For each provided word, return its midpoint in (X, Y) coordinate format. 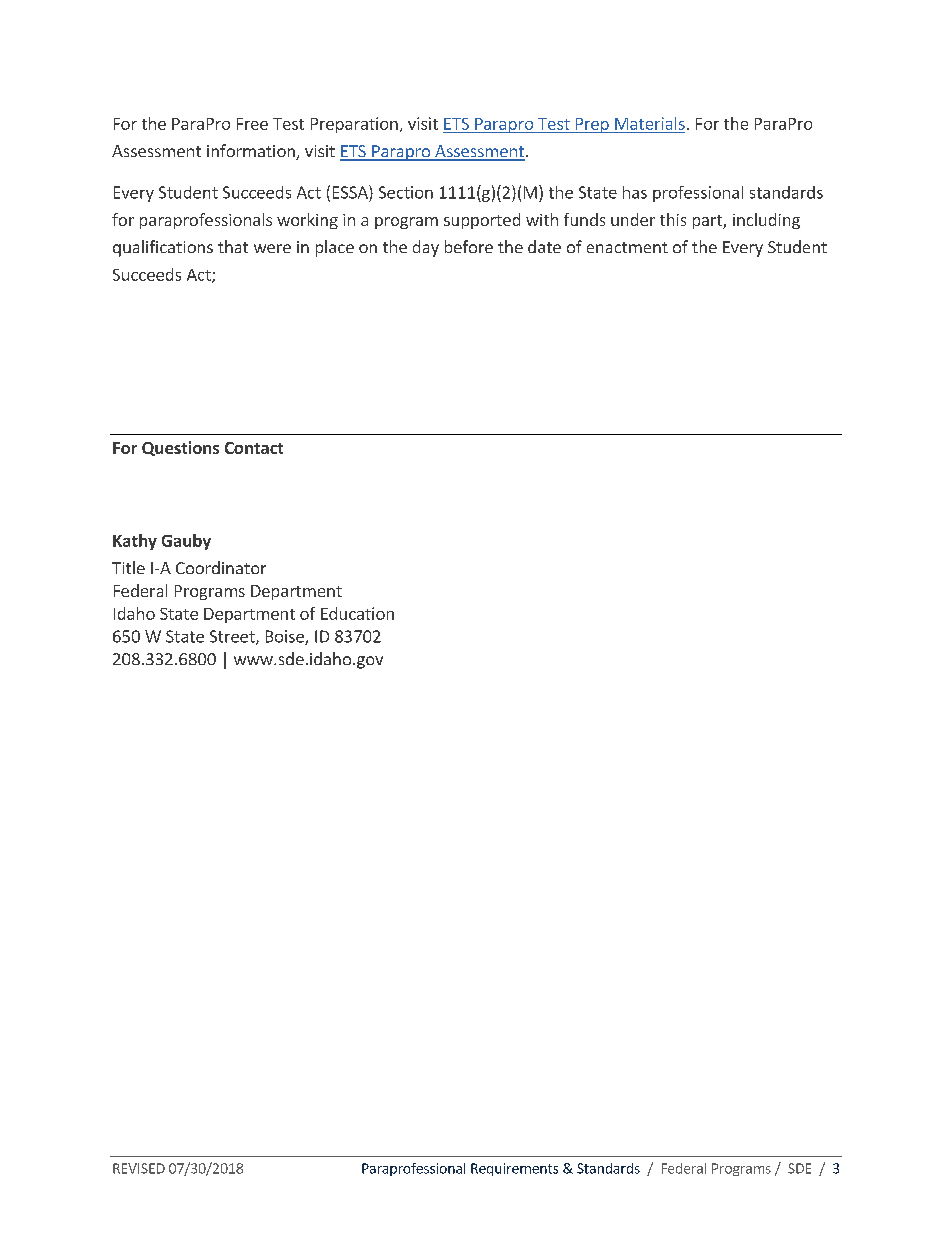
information (252, 152)
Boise (286, 637)
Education (357, 613)
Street (233, 637)
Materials (650, 123)
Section (406, 192)
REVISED (139, 1168)
